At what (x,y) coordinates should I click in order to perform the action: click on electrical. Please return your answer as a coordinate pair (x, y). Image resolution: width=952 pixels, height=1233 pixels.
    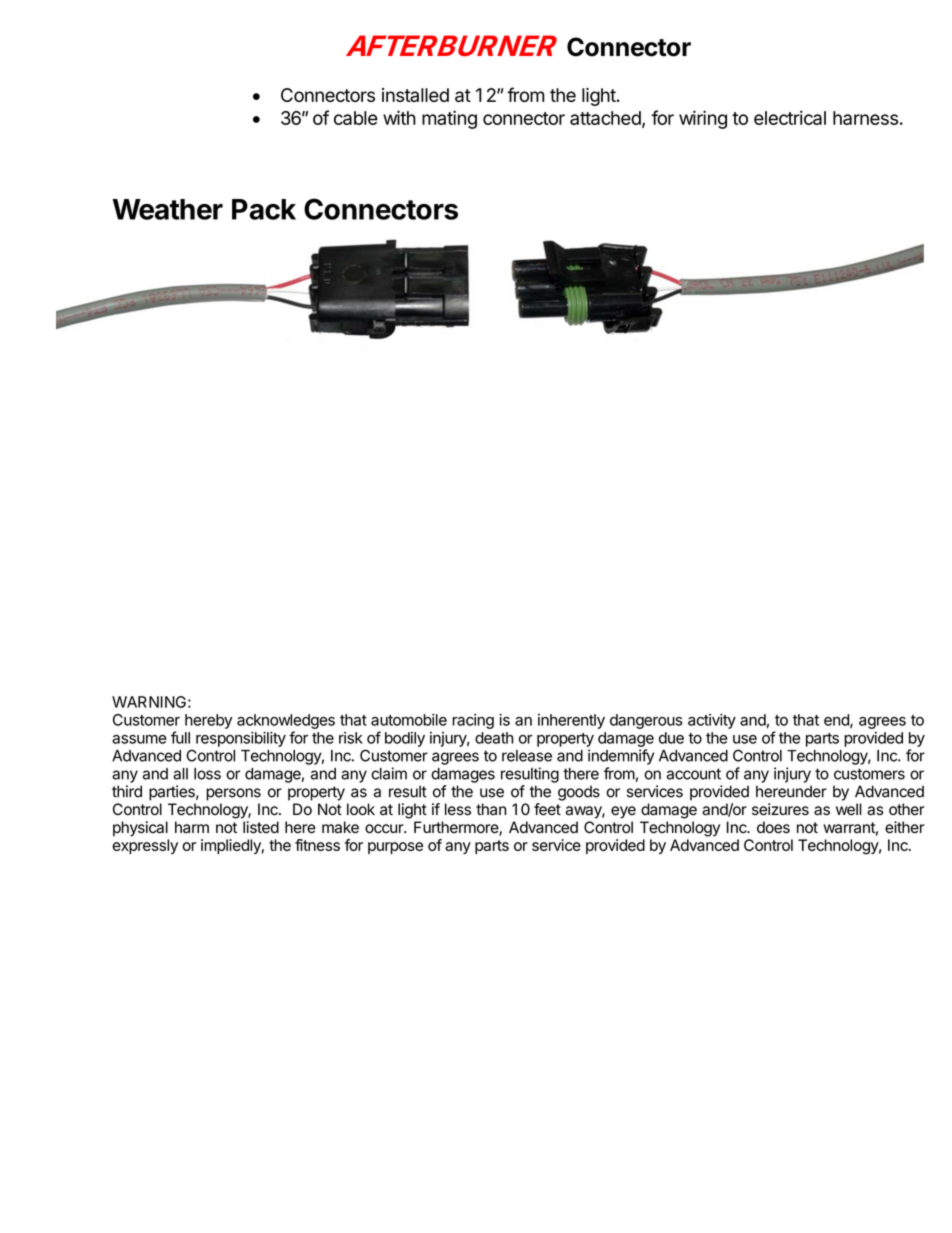
    Looking at the image, I should click on (790, 117).
